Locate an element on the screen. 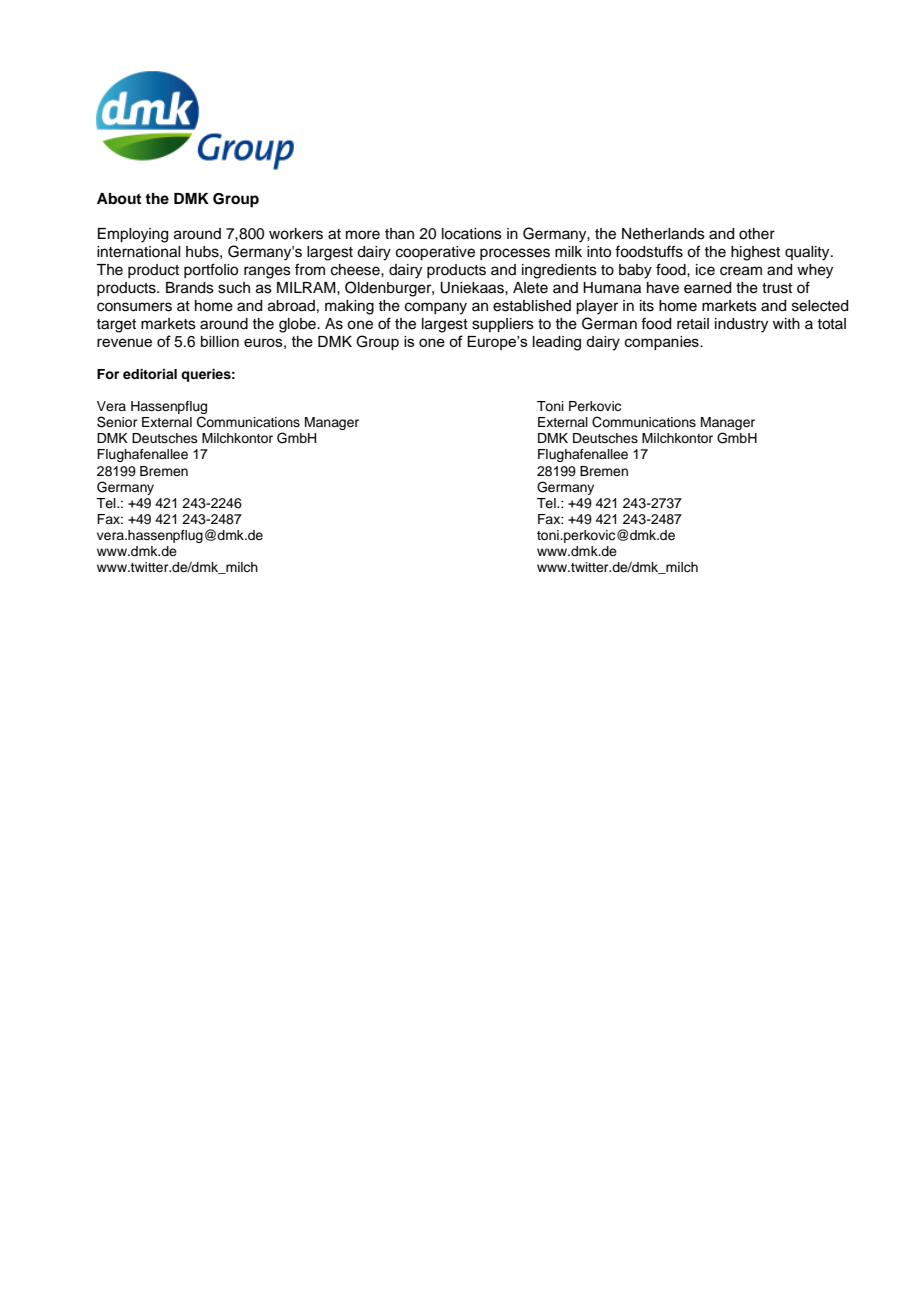 The height and width of the screenshot is (1308, 924). locations is located at coordinates (472, 234).
